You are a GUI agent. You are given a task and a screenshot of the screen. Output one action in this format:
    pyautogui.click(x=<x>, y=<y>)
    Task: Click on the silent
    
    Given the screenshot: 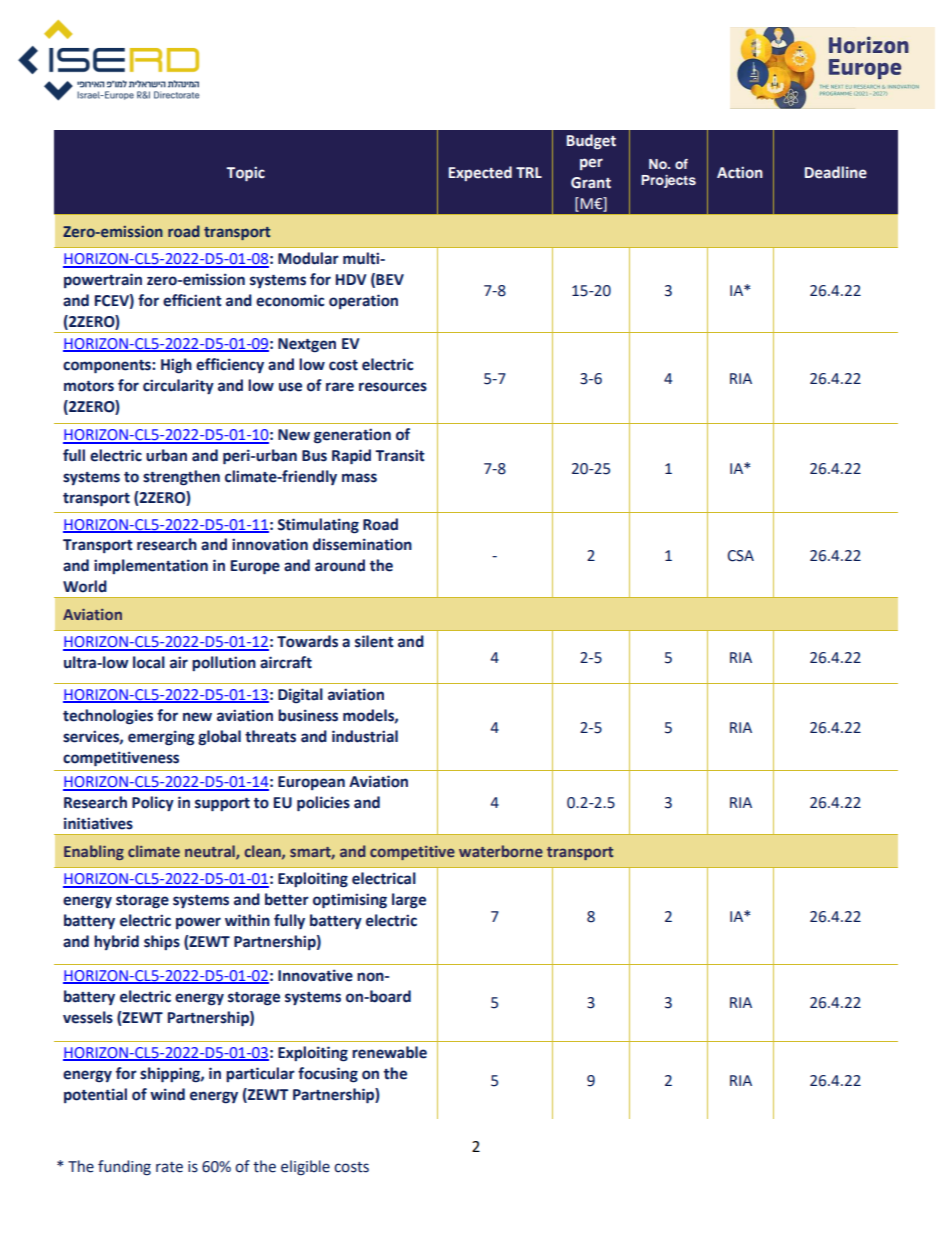 What is the action you would take?
    pyautogui.click(x=374, y=641)
